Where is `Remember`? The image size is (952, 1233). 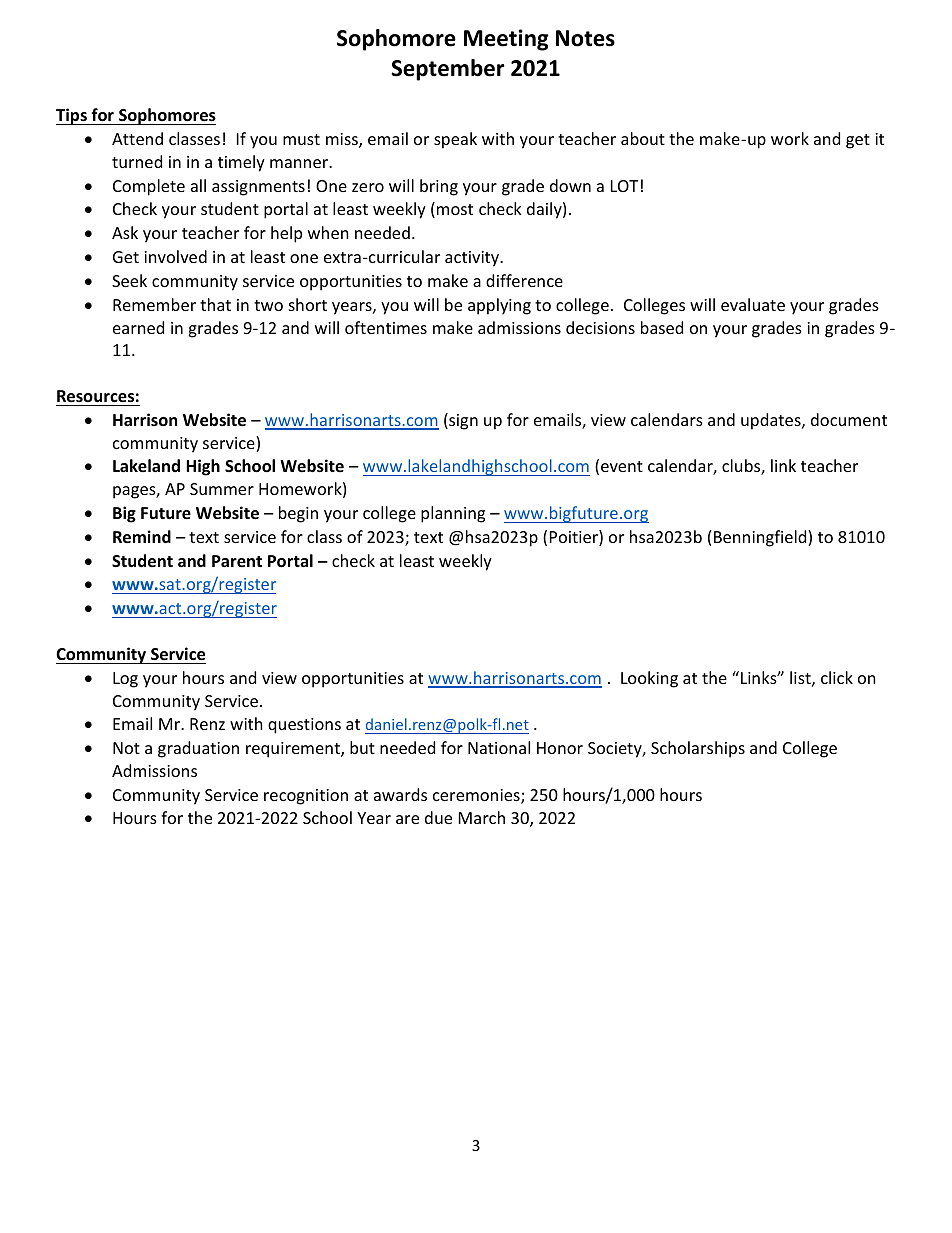 Remember is located at coordinates (154, 304).
